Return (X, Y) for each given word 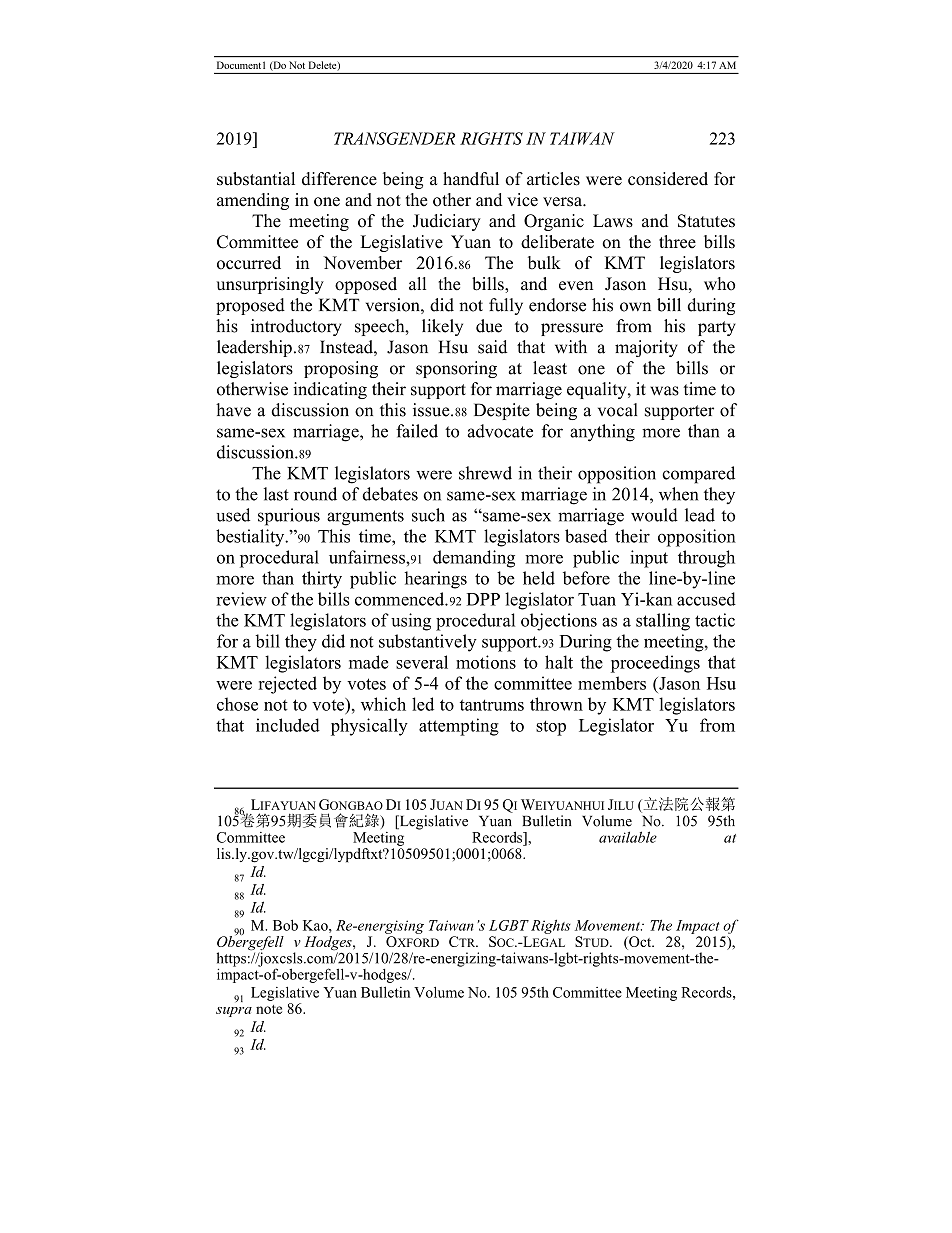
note (269, 1009)
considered (668, 179)
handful (471, 179)
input (649, 559)
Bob (285, 925)
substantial (256, 179)
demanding (474, 559)
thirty (322, 580)
